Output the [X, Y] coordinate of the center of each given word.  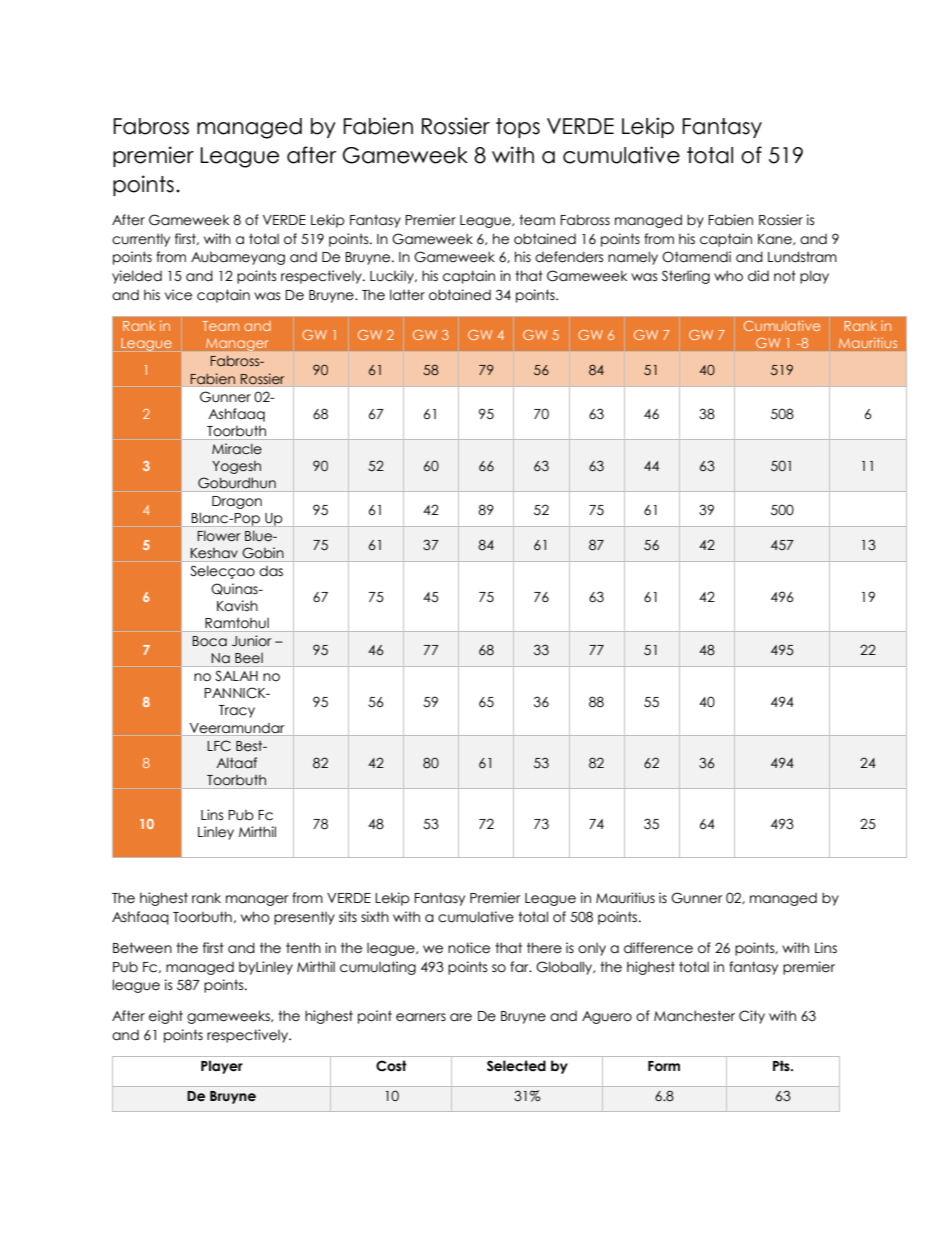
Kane [776, 239]
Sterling [686, 277]
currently [141, 240]
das [271, 571]
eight [166, 1017]
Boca [209, 641]
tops [518, 128]
